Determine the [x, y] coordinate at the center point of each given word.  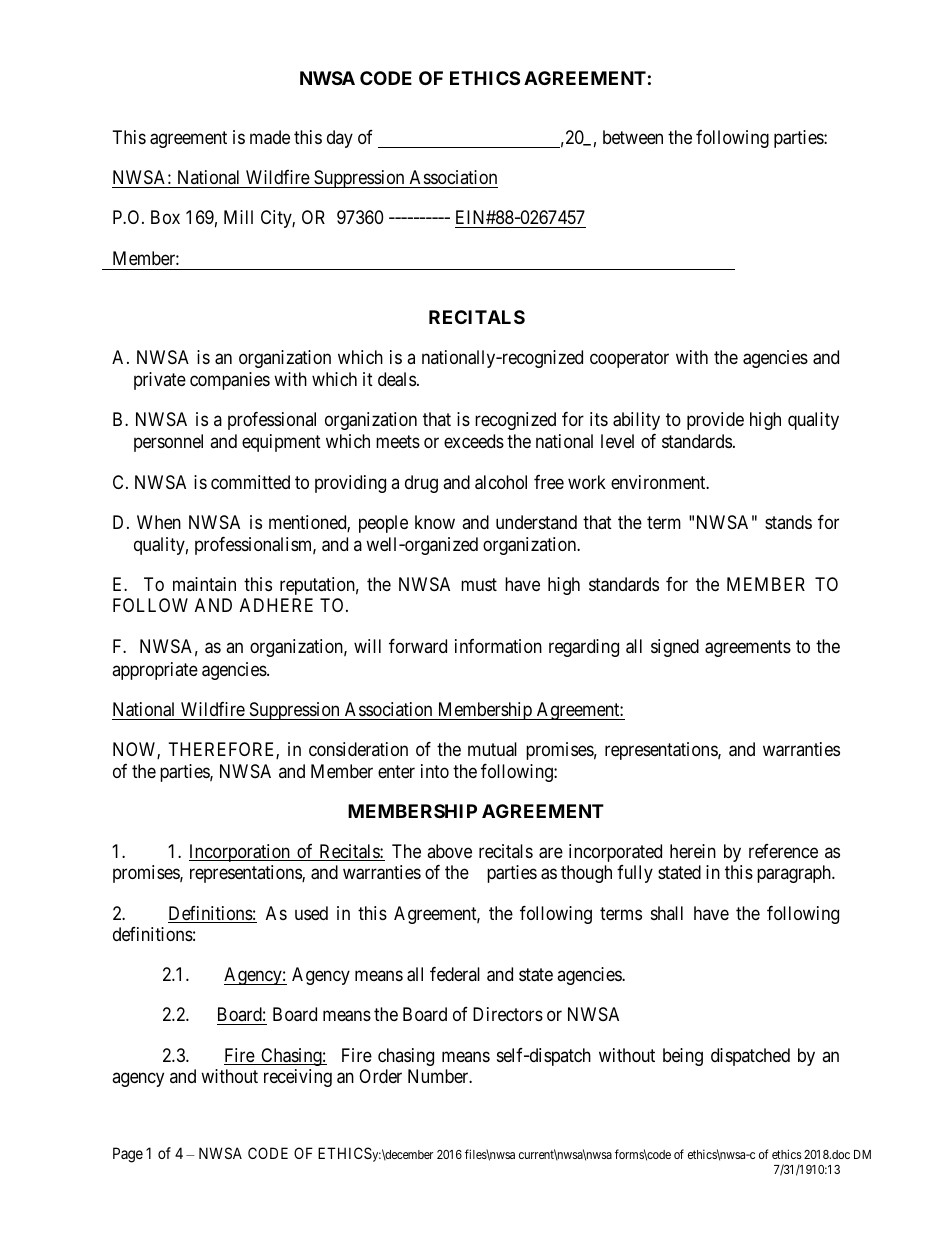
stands [788, 522]
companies [230, 381]
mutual [492, 749]
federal [455, 974]
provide [715, 421]
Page [128, 1155]
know [435, 522]
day [340, 139]
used [311, 913]
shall [667, 913]
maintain [204, 584]
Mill [238, 217]
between [633, 137]
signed [675, 648]
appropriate [155, 671]
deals [397, 379]
